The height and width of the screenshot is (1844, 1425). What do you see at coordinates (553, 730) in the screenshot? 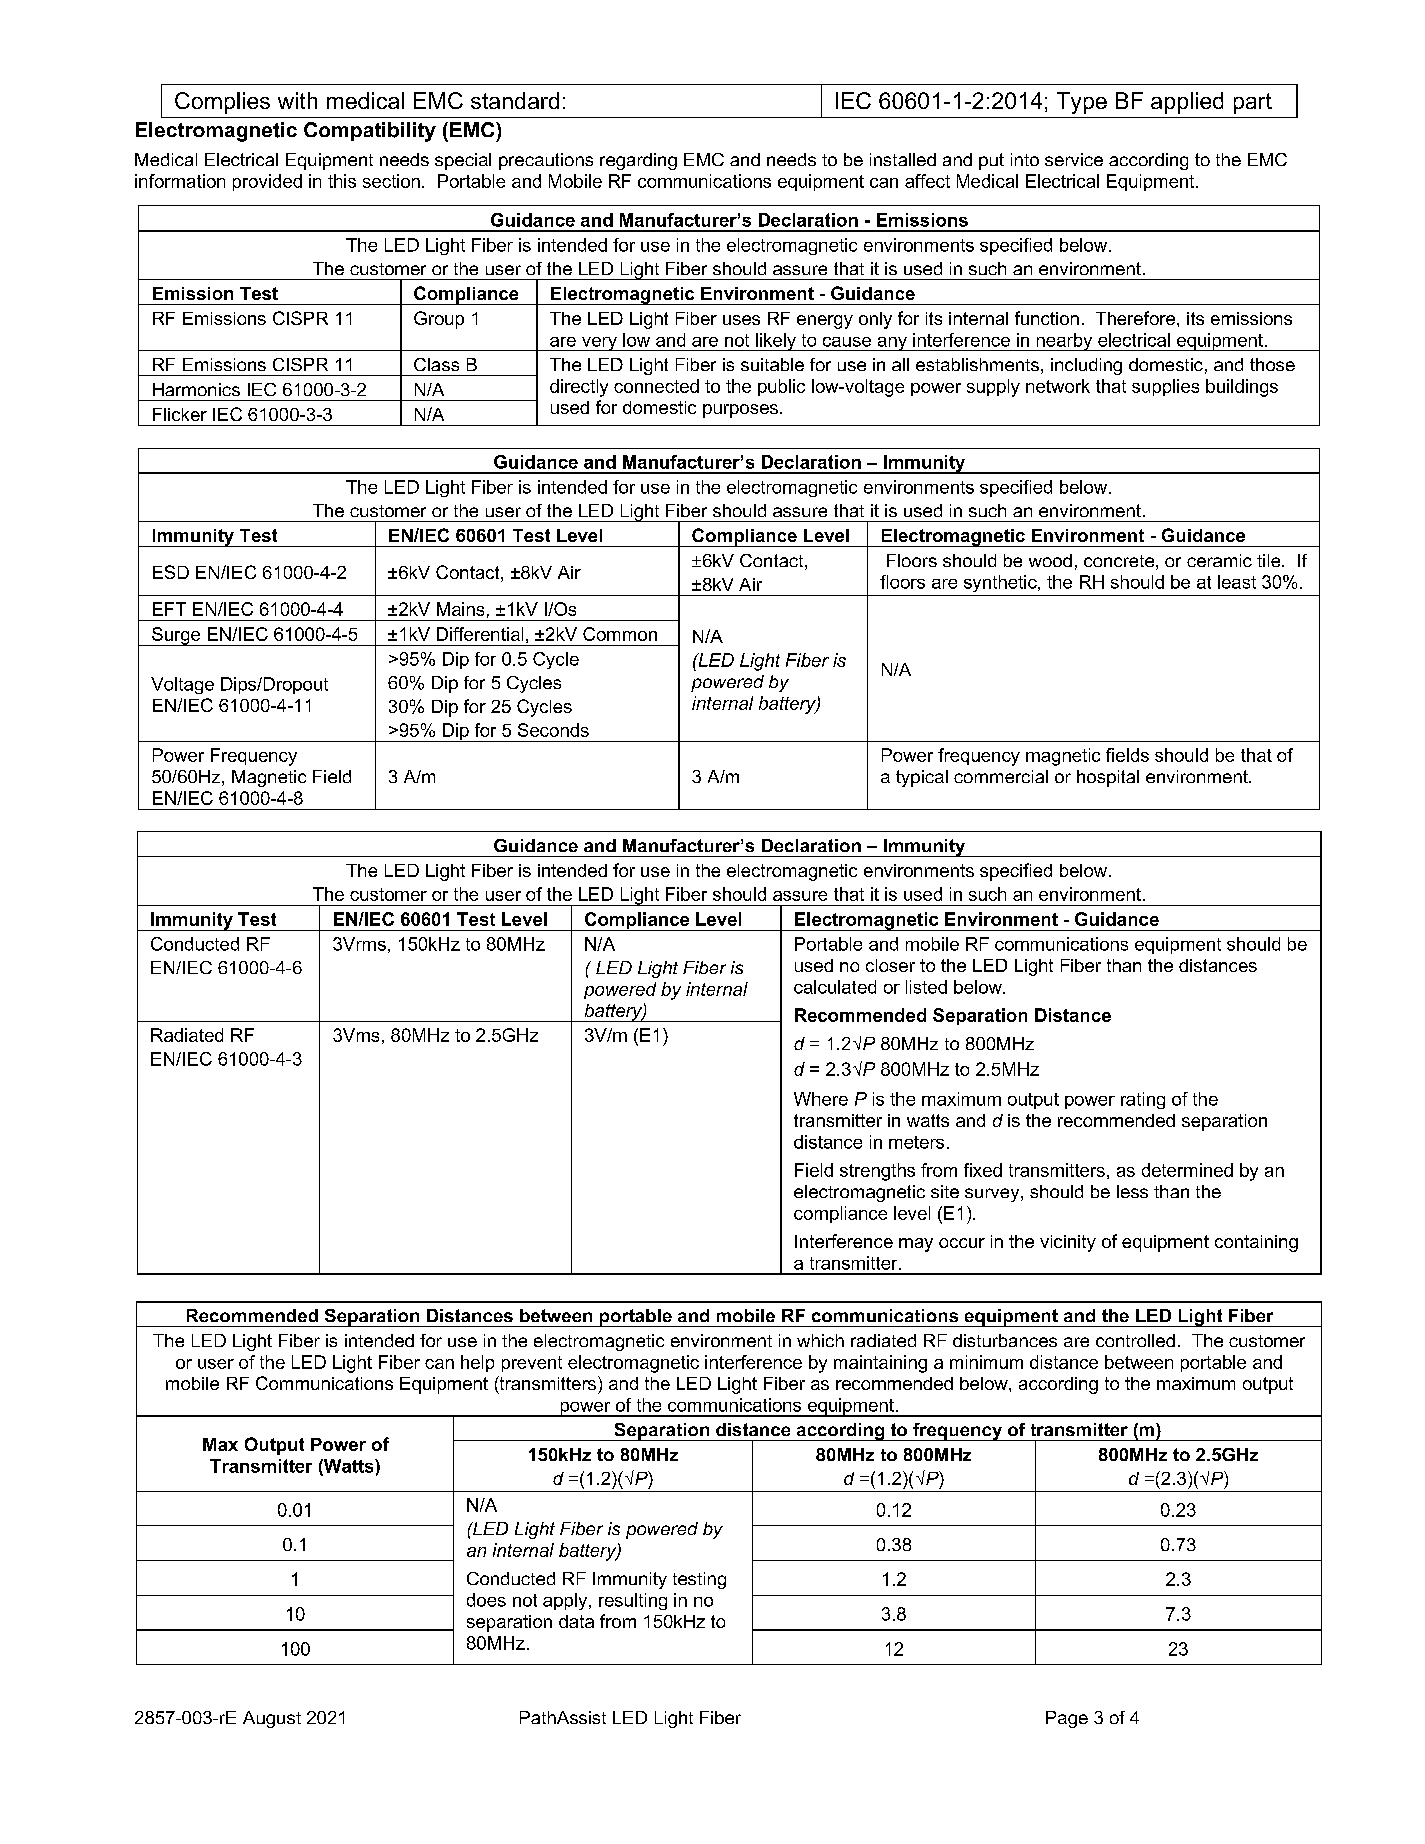
I see `Seconds` at bounding box center [553, 730].
